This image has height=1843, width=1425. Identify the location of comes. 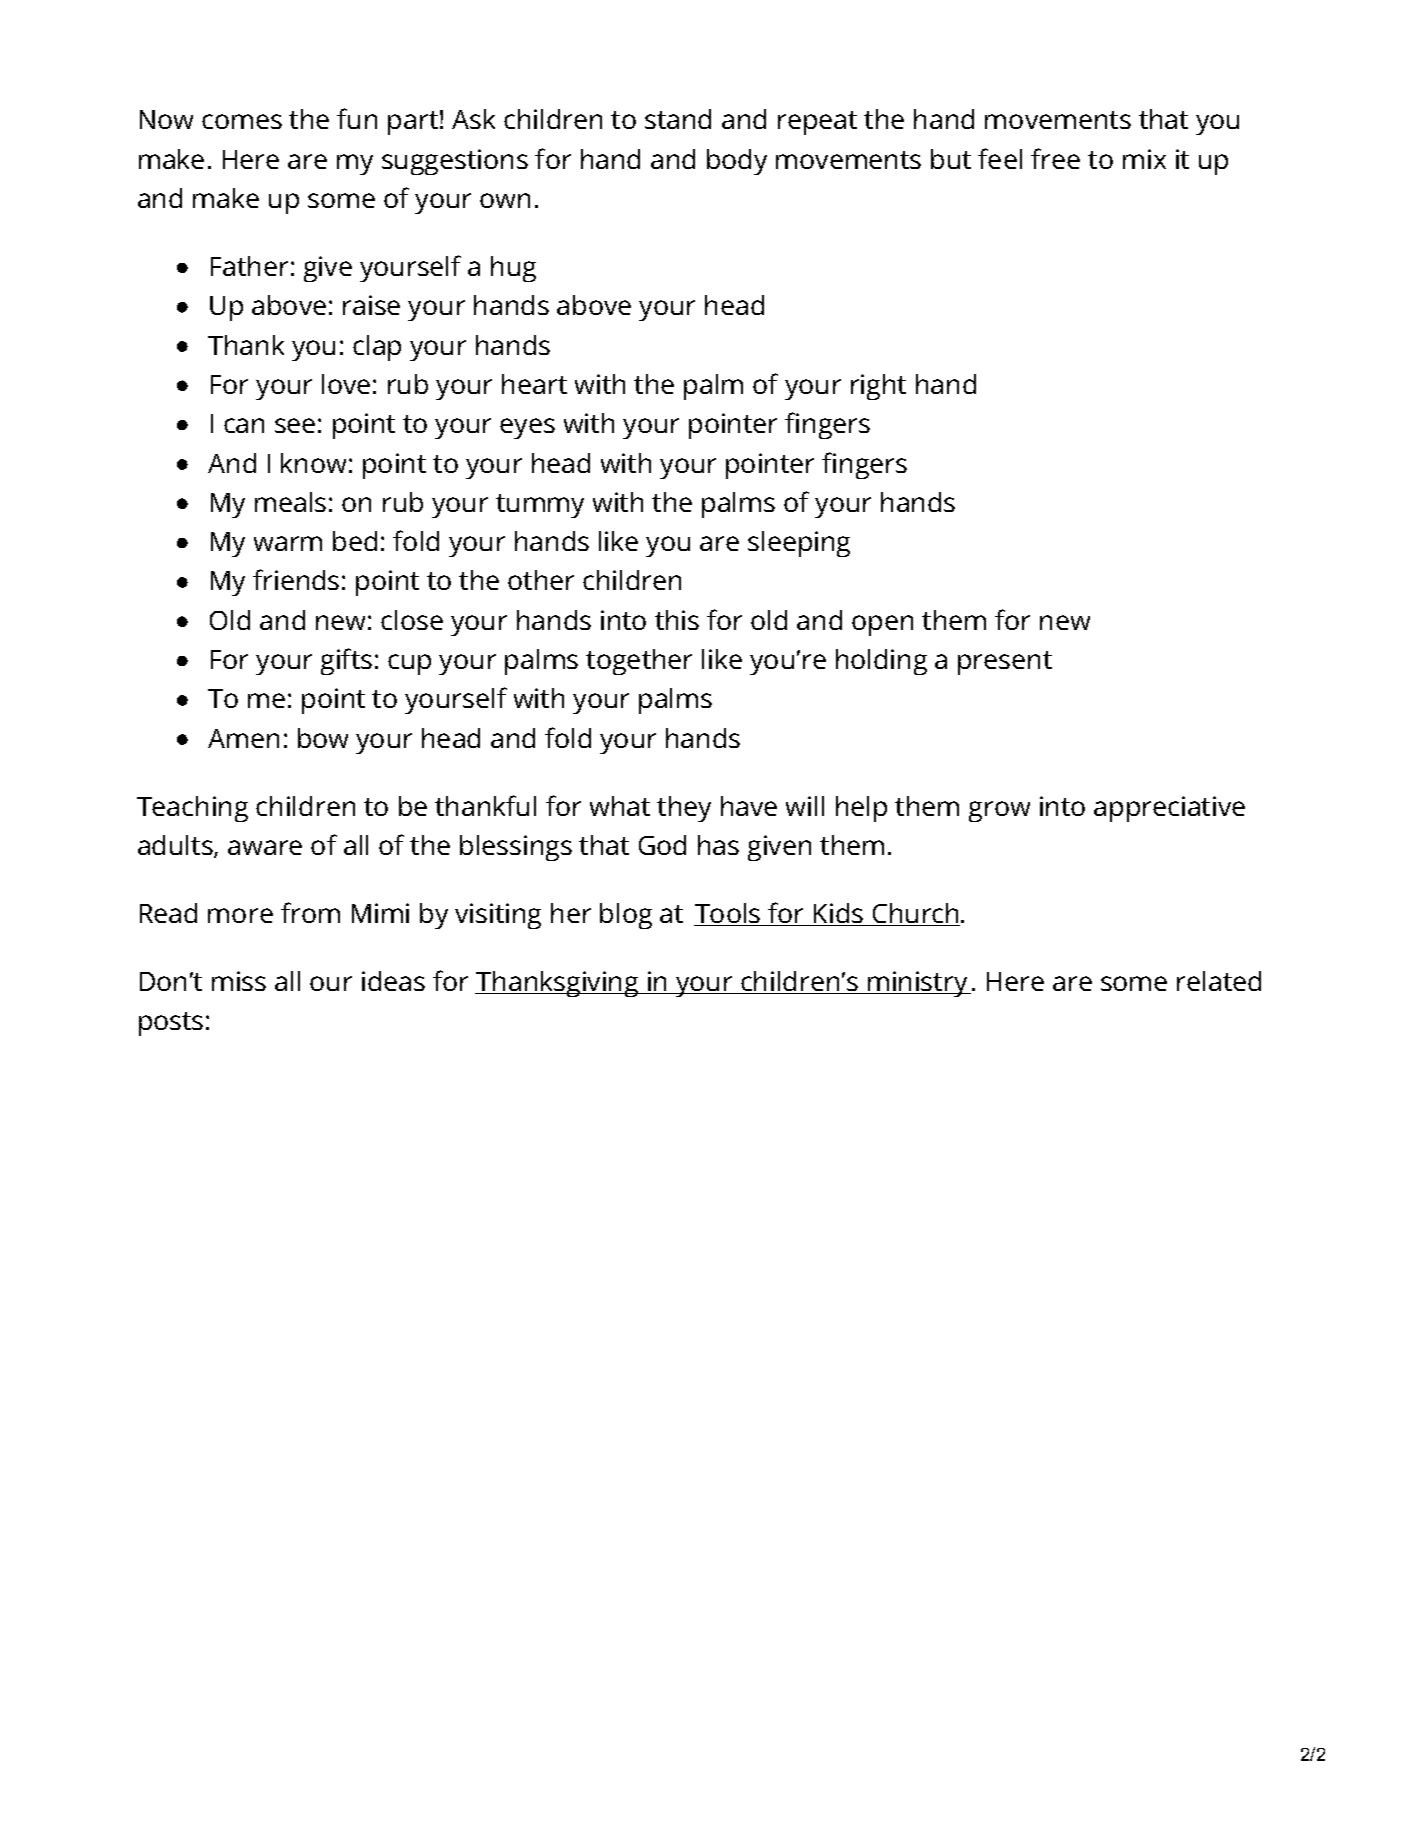
(242, 121).
